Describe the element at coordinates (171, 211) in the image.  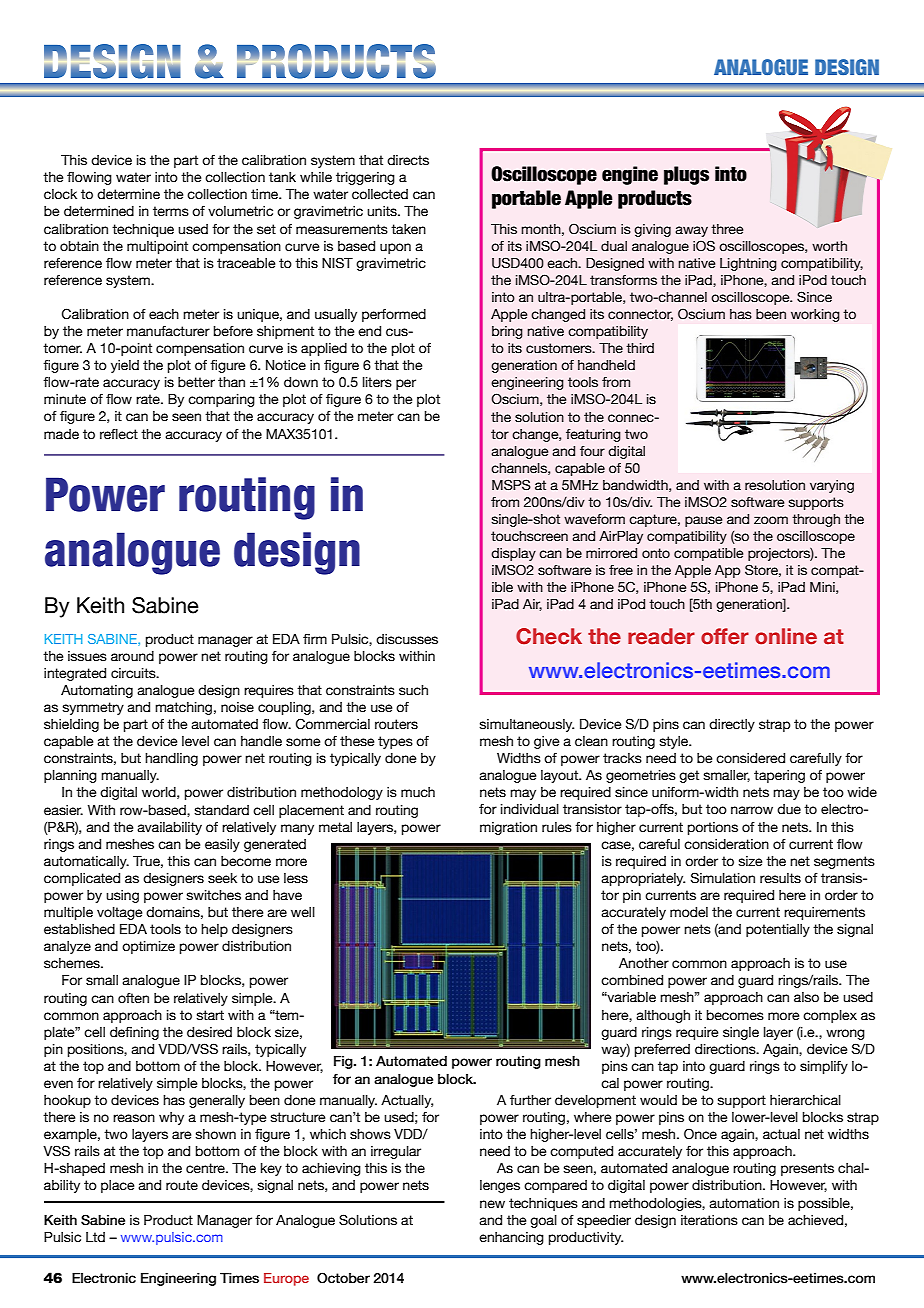
I see `terms` at that location.
